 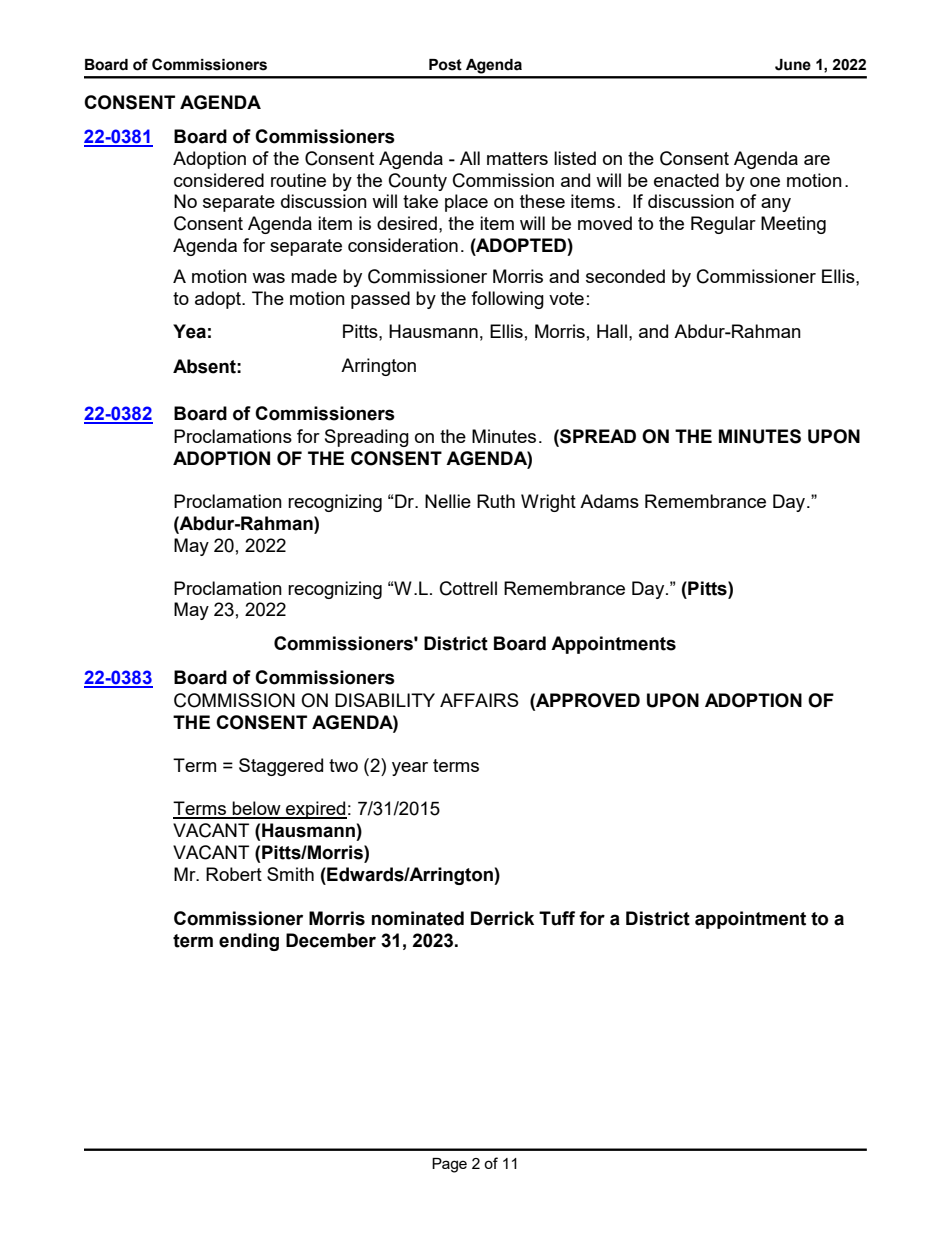 What do you see at coordinates (609, 501) in the image?
I see `Adams` at bounding box center [609, 501].
